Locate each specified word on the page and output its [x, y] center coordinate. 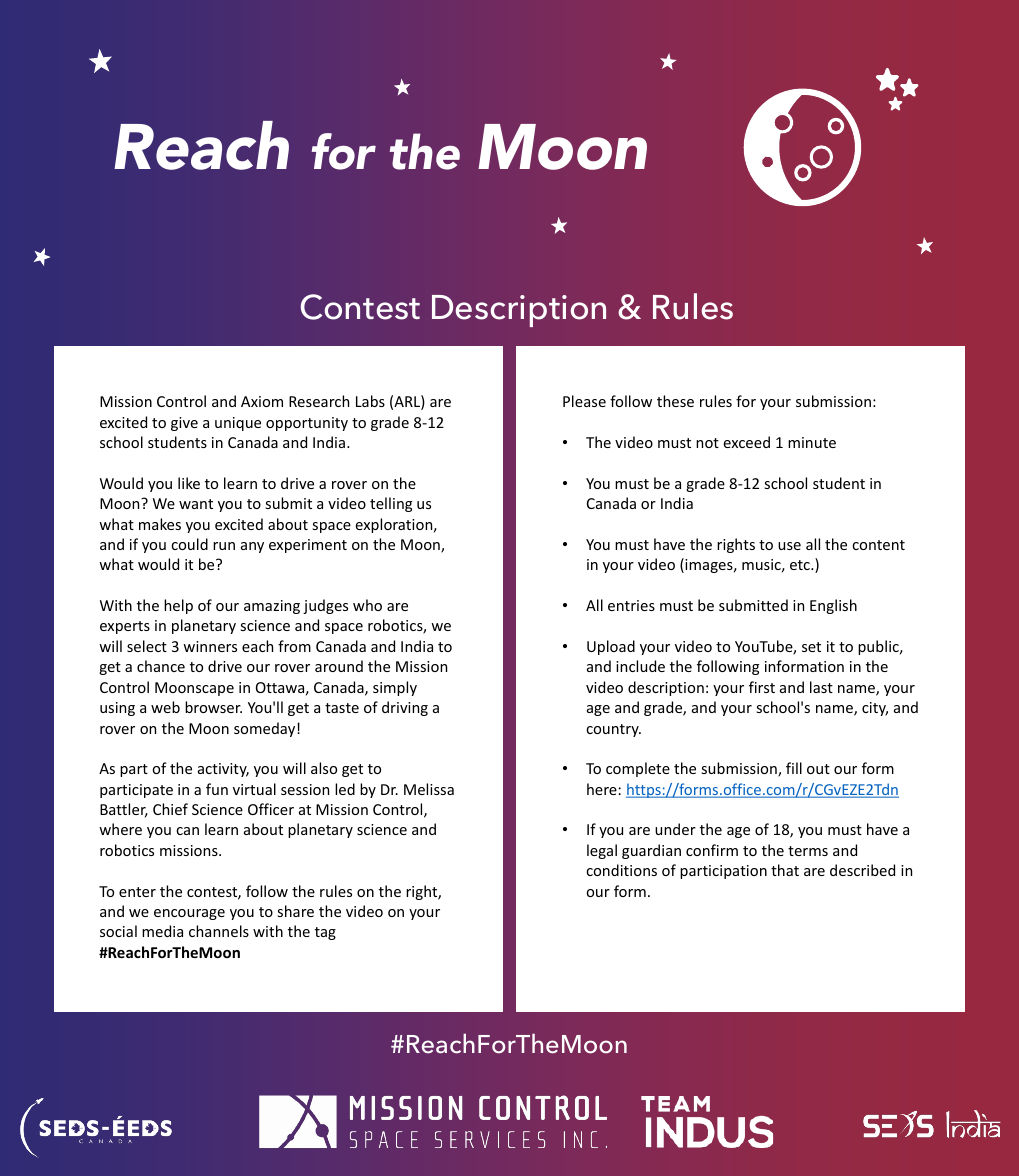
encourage [189, 914]
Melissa [429, 789]
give [184, 424]
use [789, 546]
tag [325, 933]
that [785, 870]
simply [395, 688]
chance [161, 666]
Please [584, 401]
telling [391, 504]
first [762, 687]
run [224, 546]
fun [217, 789]
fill [794, 768]
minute [812, 442]
